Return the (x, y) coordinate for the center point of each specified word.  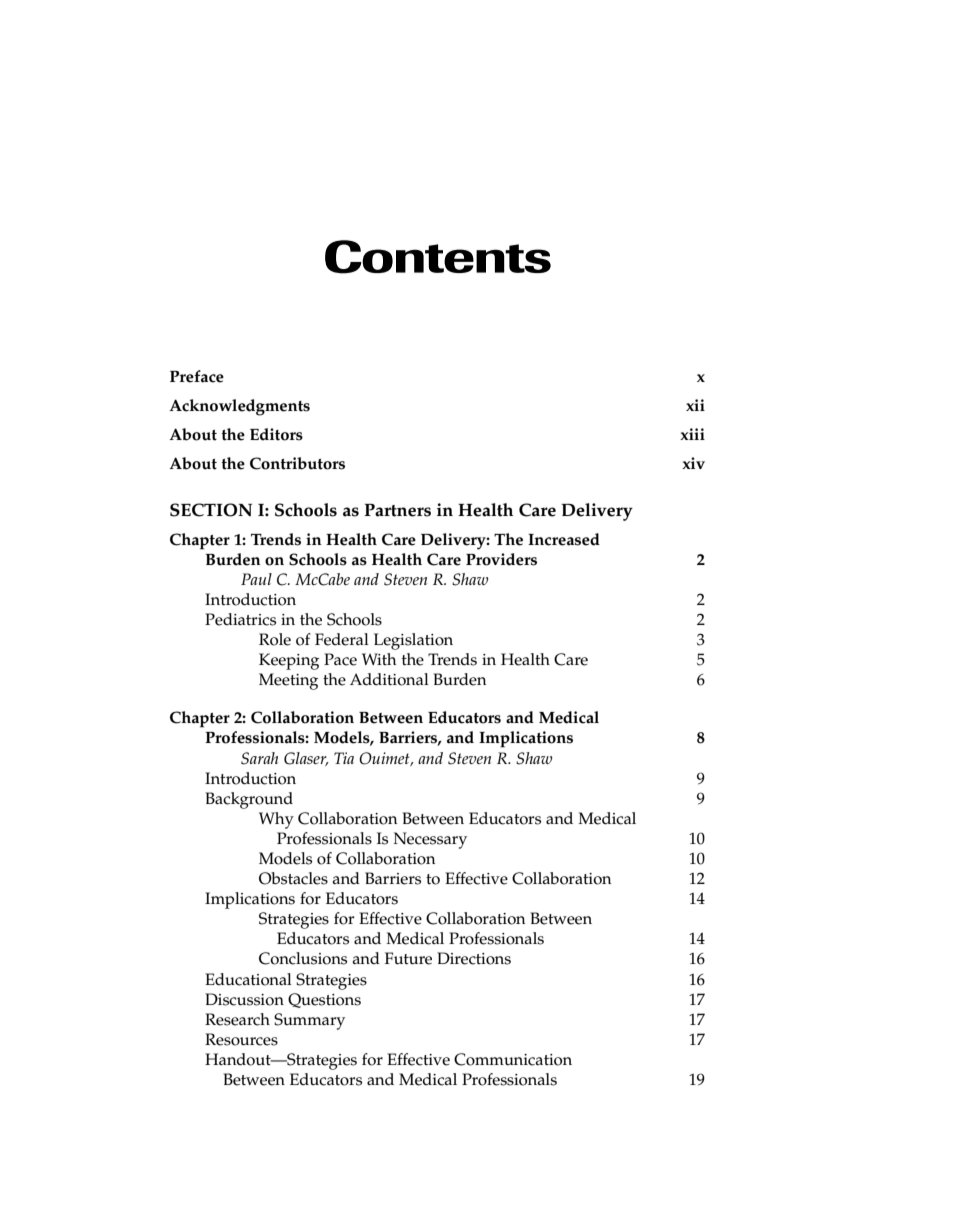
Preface (197, 376)
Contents (438, 257)
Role (275, 639)
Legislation (413, 641)
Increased (564, 539)
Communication (513, 1059)
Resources (241, 1039)
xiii (692, 434)
